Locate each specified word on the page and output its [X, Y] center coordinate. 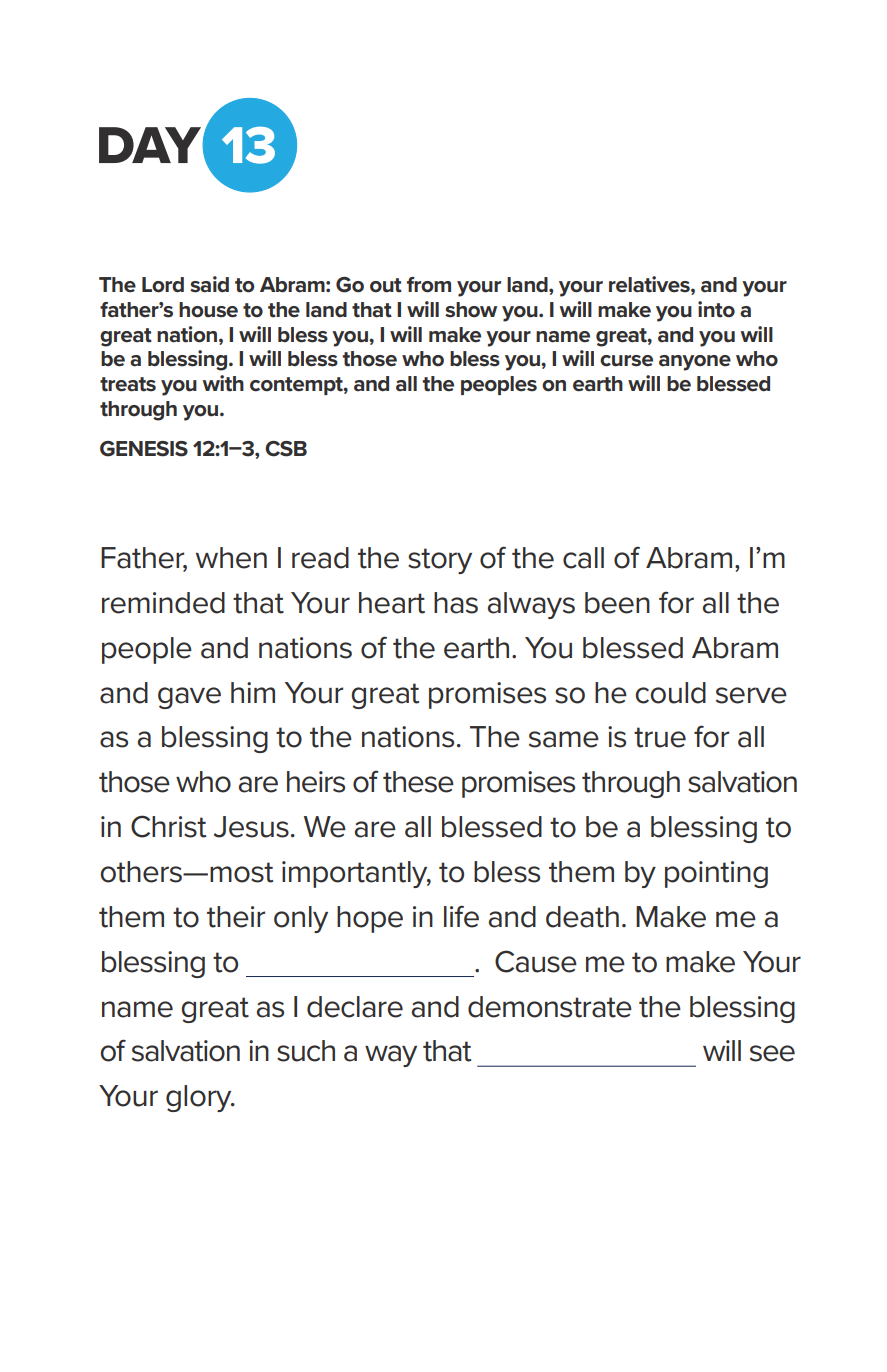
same [564, 739]
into [716, 309]
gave [189, 698]
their [236, 917]
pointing [716, 874]
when [231, 558]
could [670, 693]
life [461, 916]
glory [200, 1098]
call [583, 558]
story [440, 561]
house [208, 310]
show [471, 310]
